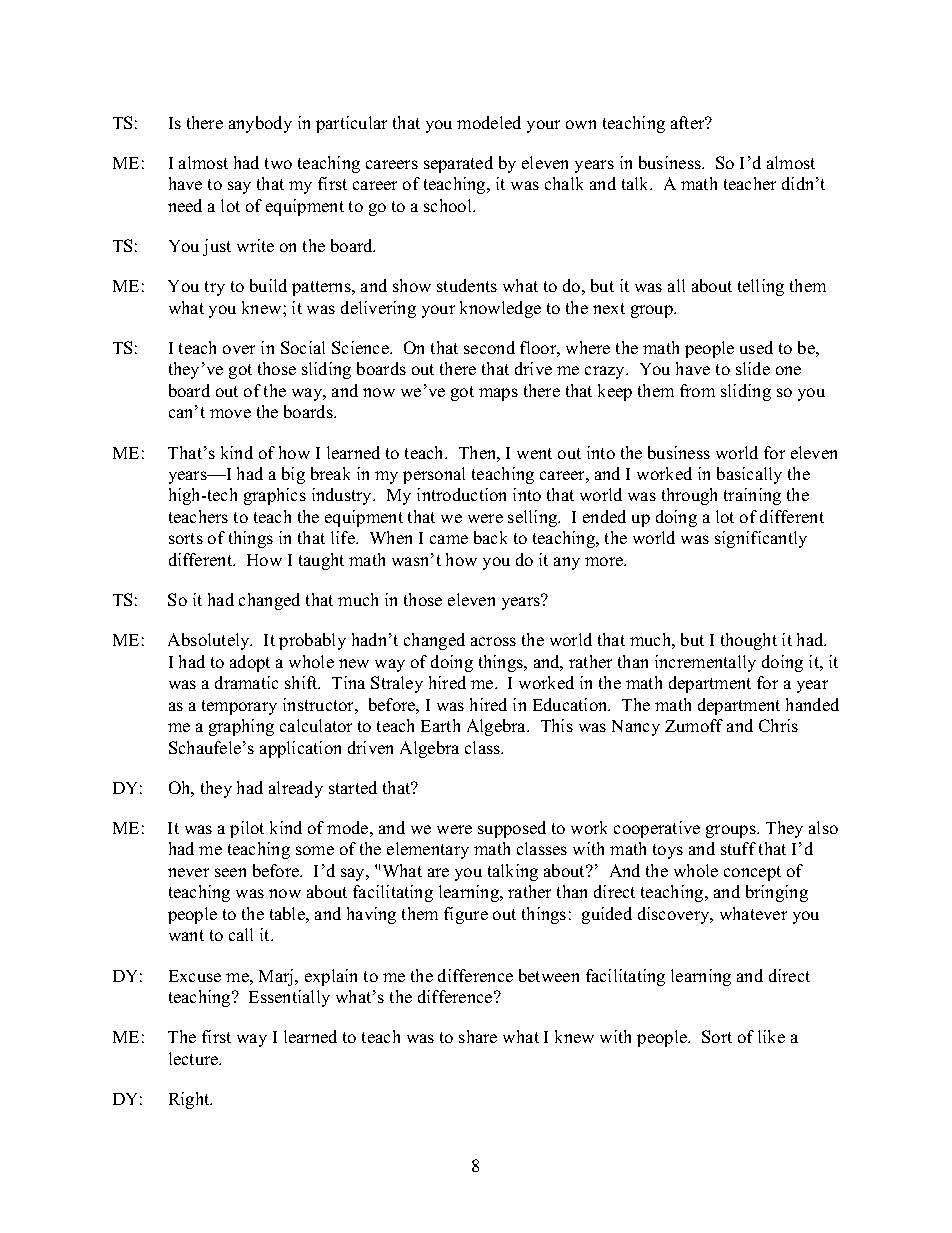 Image resolution: width=952 pixels, height=1233 pixels. What do you see at coordinates (557, 725) in the image?
I see `This` at bounding box center [557, 725].
